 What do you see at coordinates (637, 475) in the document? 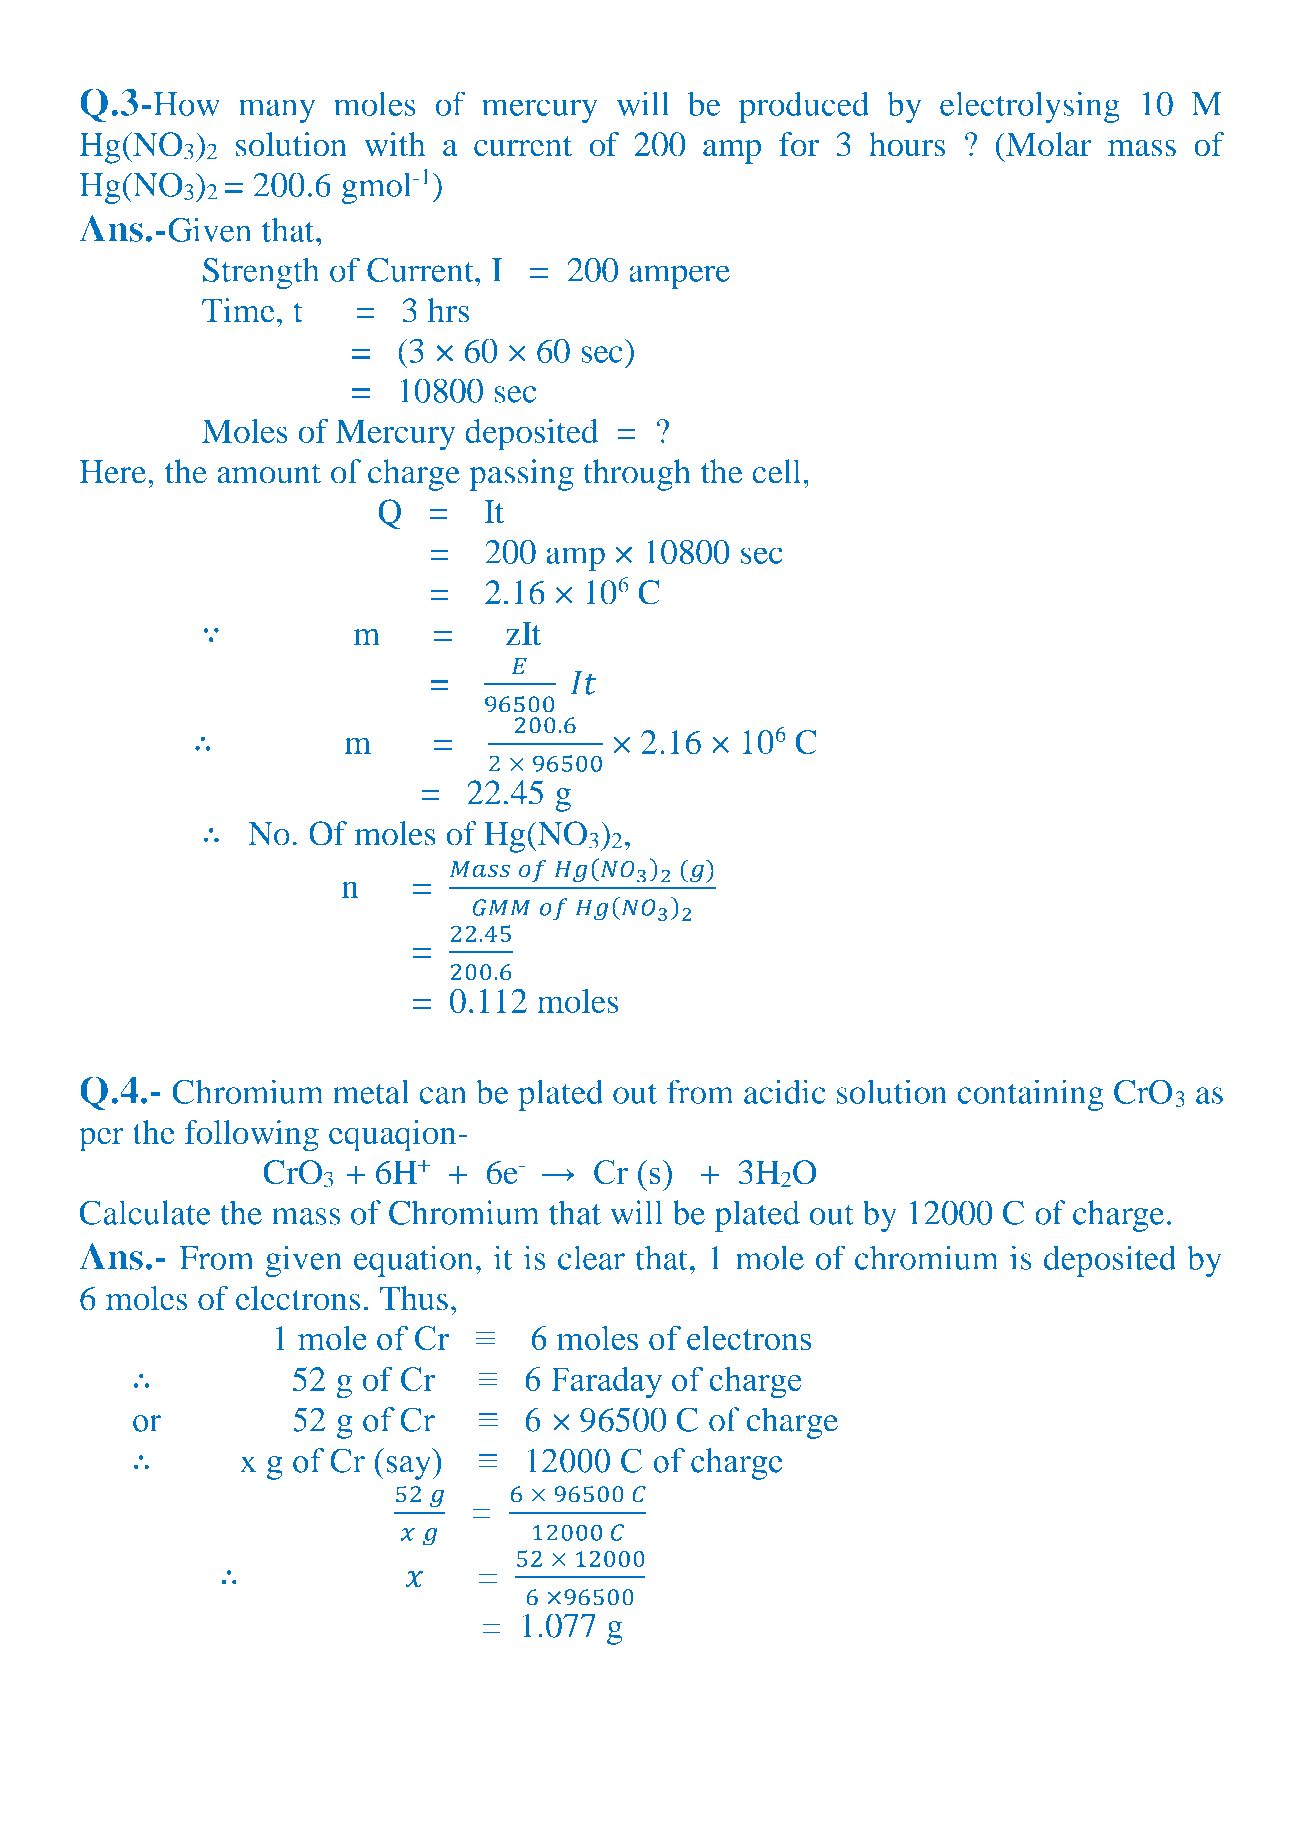
I see `through` at bounding box center [637, 475].
